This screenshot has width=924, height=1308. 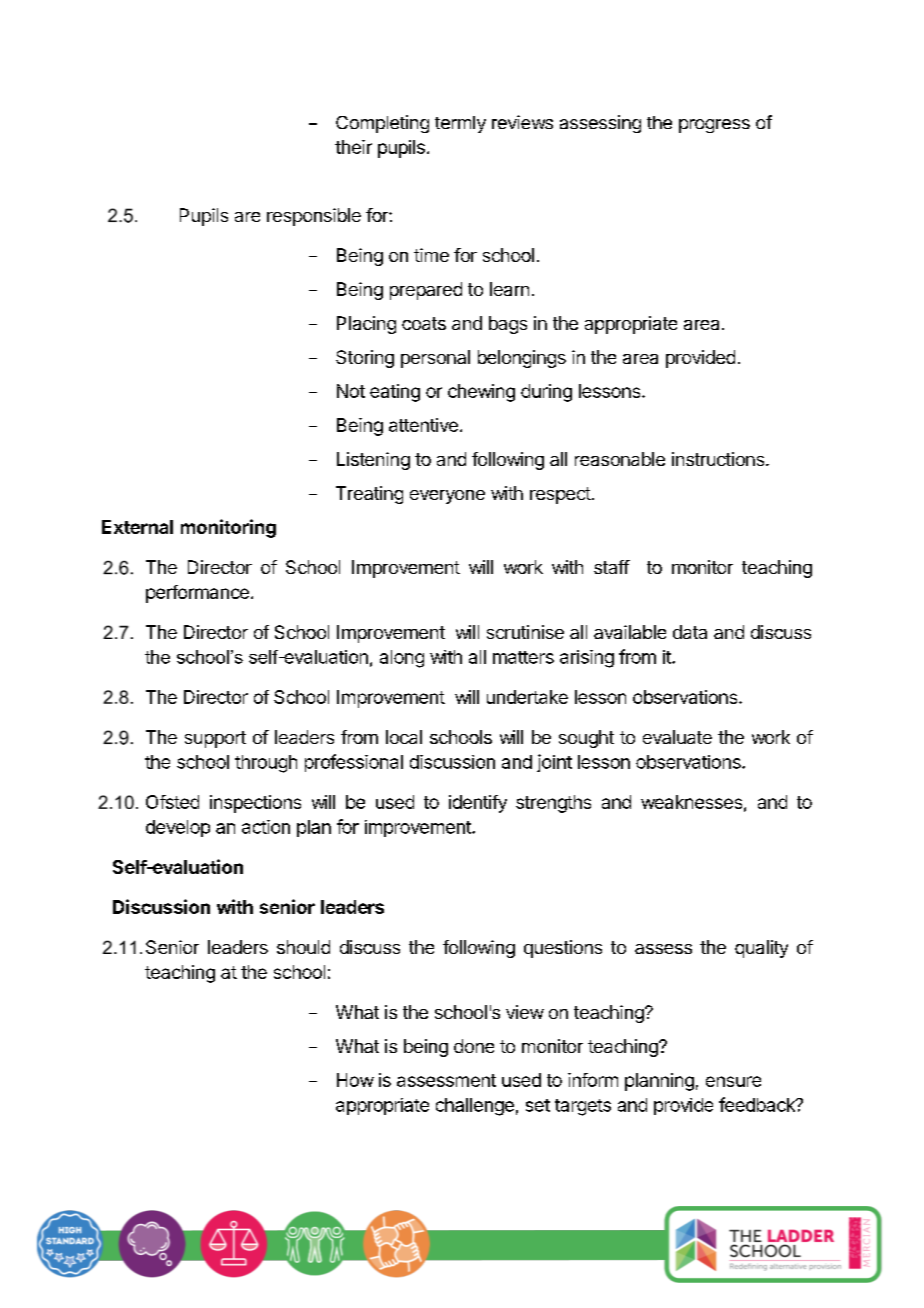 I want to click on responsible, so click(x=314, y=217).
